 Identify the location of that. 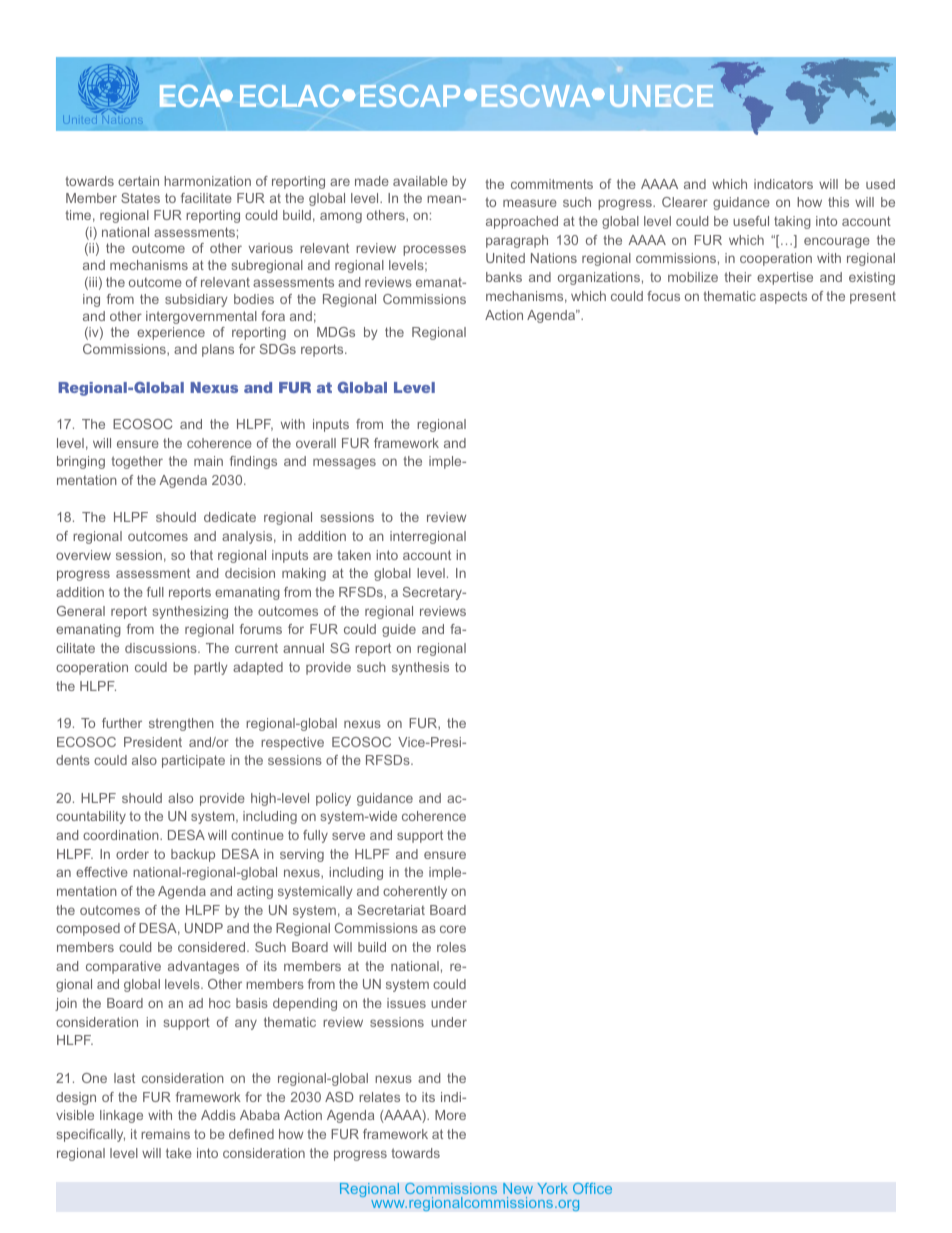
(201, 555).
